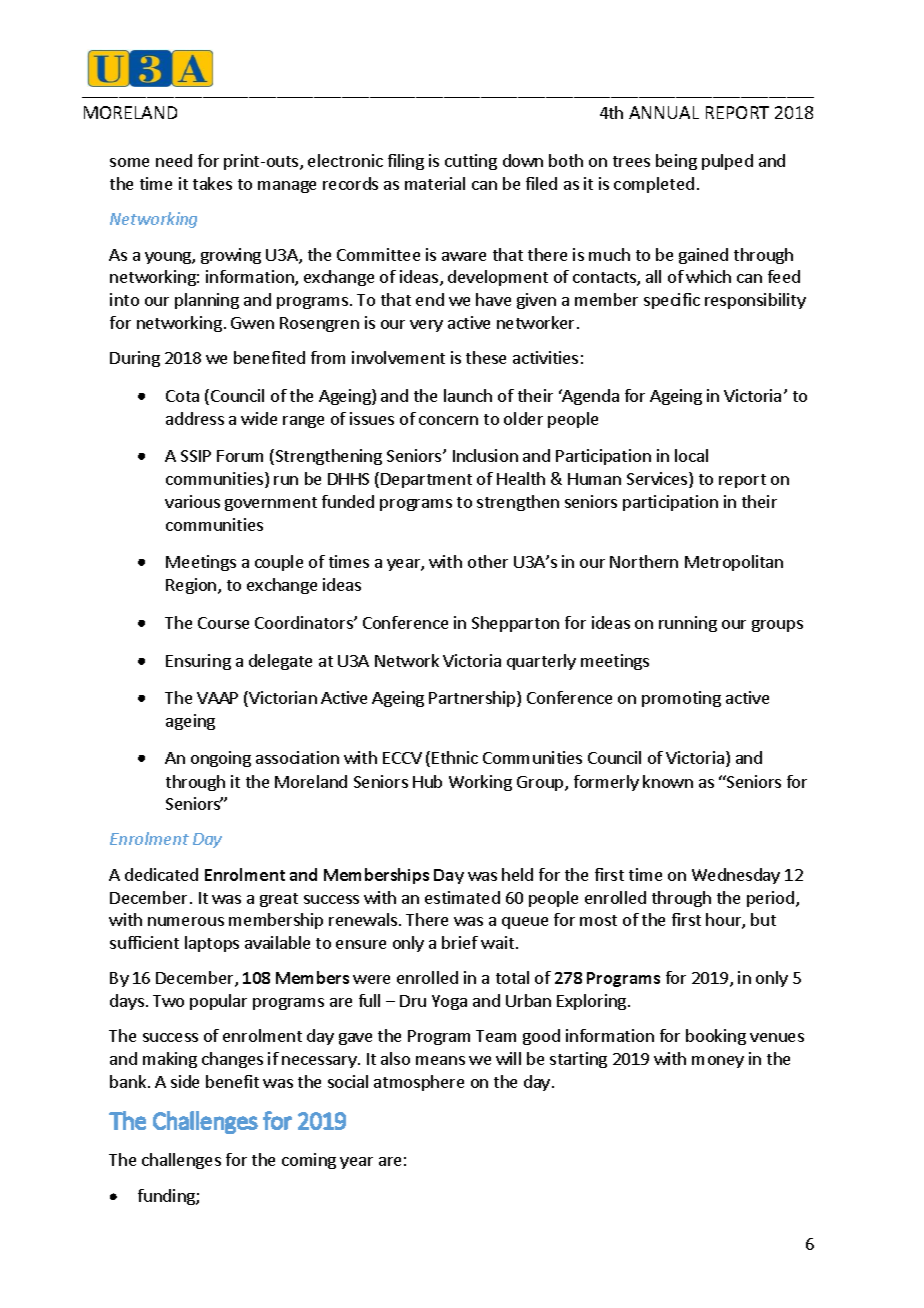 This page has height=1308, width=924. Describe the element at coordinates (195, 418) in the page. I see `address` at that location.
